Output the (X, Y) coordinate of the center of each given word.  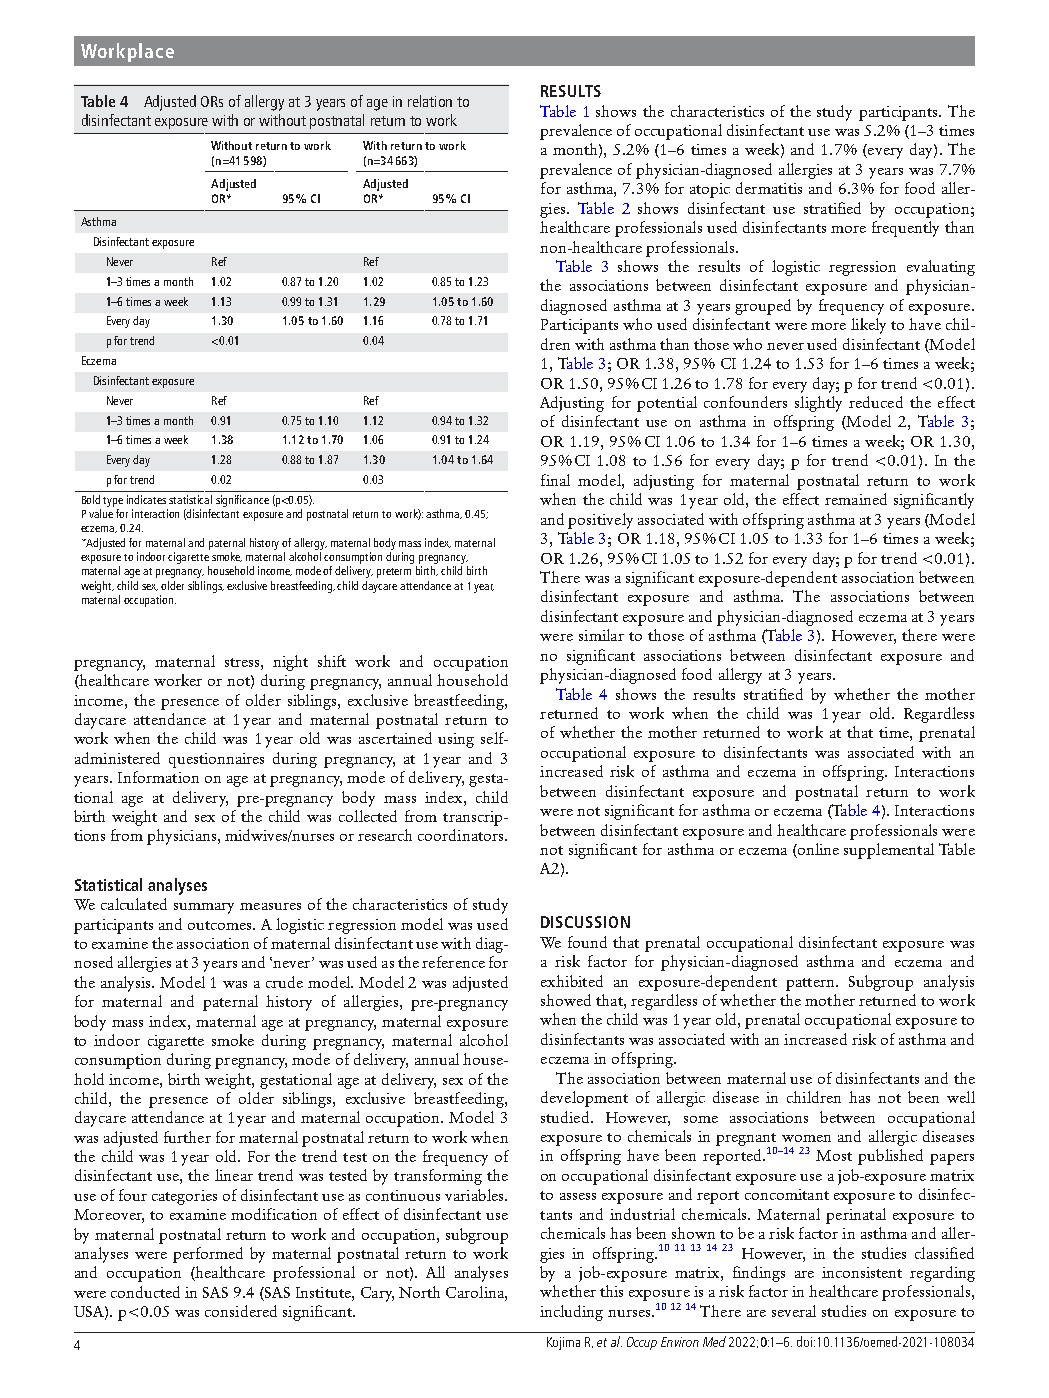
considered (241, 1311)
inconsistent (862, 1272)
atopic (710, 190)
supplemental (889, 851)
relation (430, 101)
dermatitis (769, 188)
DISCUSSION (585, 922)
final (555, 480)
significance (242, 501)
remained (856, 499)
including (571, 1313)
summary (204, 908)
